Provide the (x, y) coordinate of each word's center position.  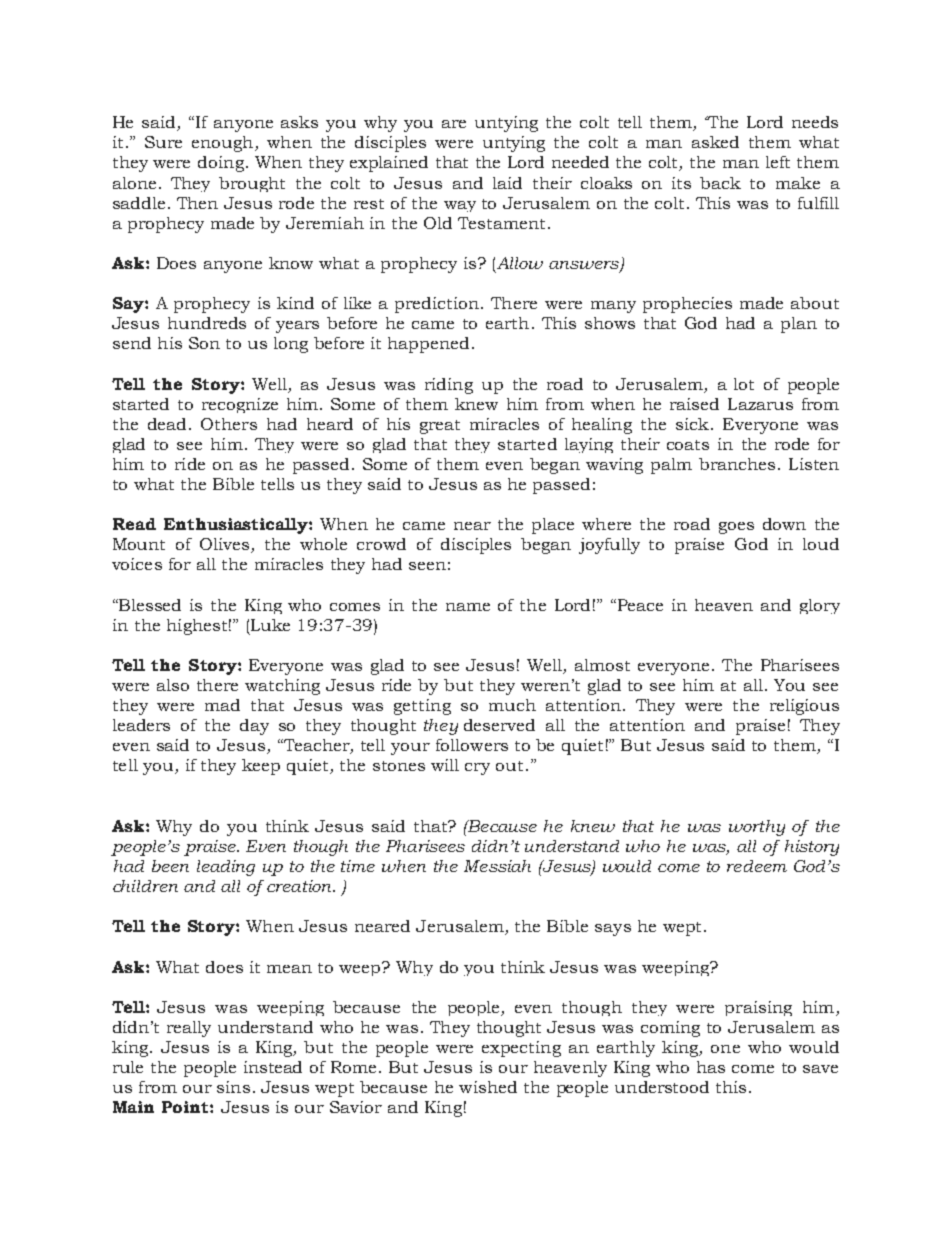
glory (820, 606)
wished (488, 1087)
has (711, 1067)
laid (507, 183)
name (468, 607)
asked (715, 142)
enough (224, 144)
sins (233, 1087)
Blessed (149, 605)
